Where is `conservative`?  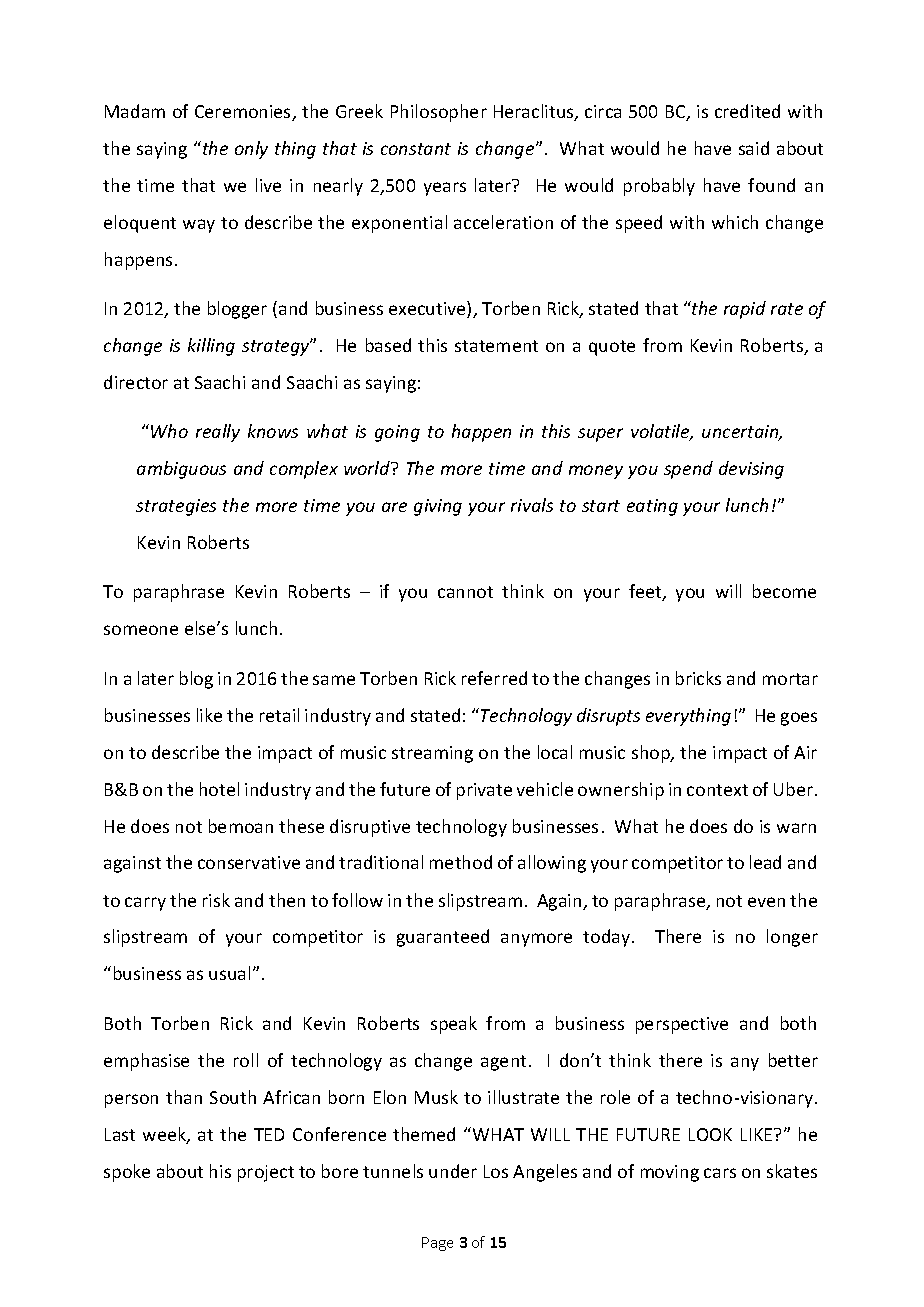
conservative is located at coordinates (249, 862).
